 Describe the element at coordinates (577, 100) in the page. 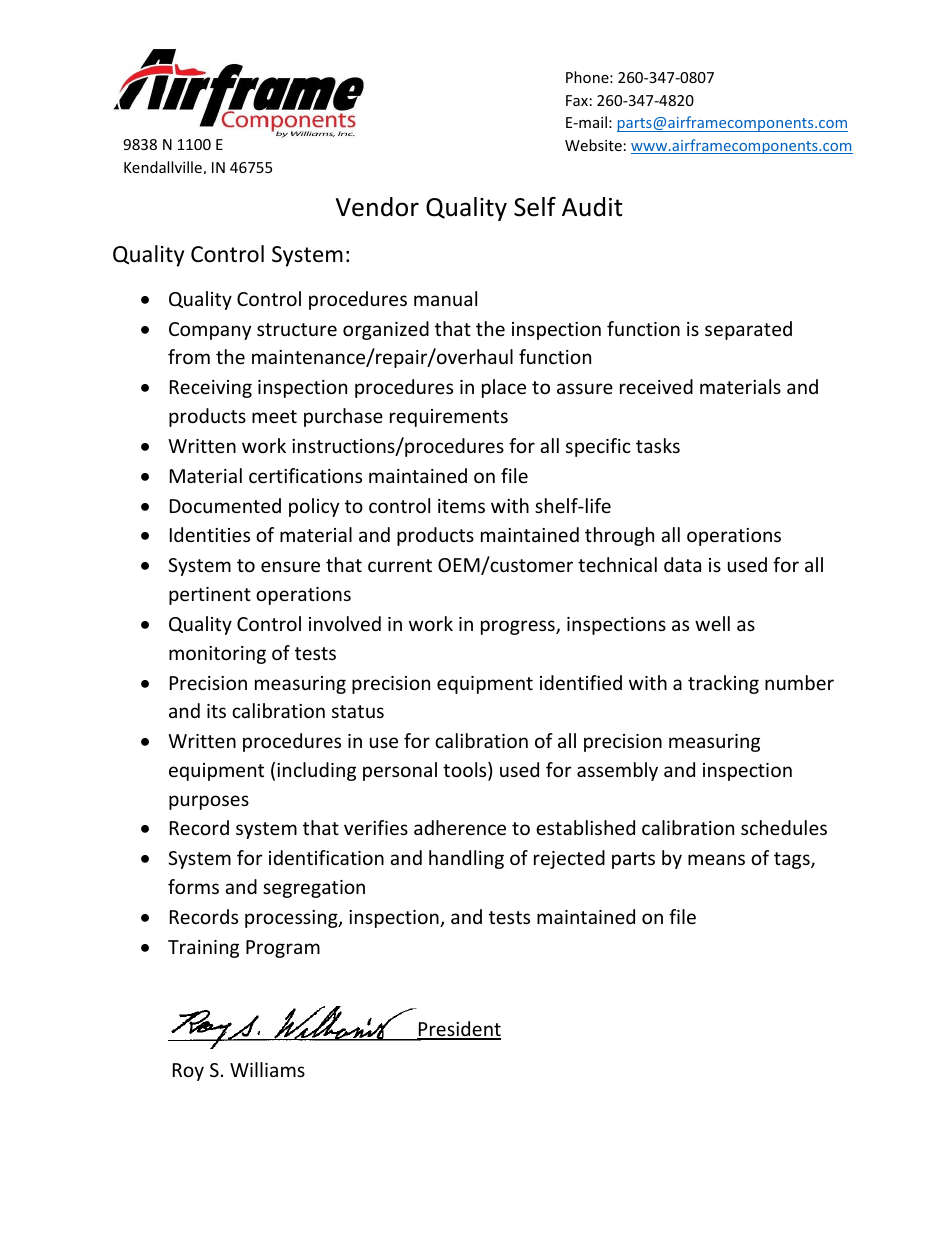

I see `Fax` at that location.
